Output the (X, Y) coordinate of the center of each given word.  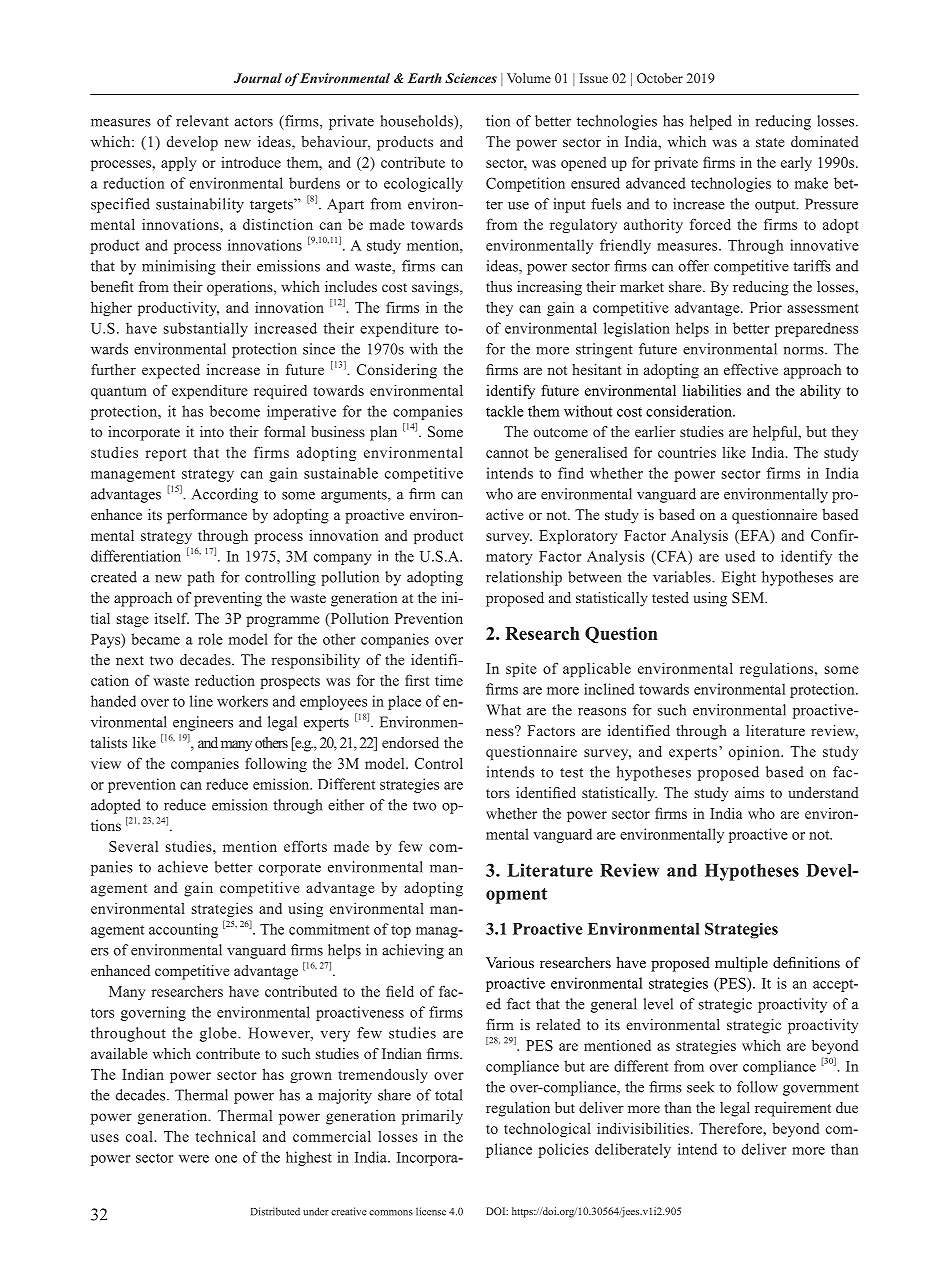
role (210, 639)
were (194, 1159)
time (449, 680)
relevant (202, 121)
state (770, 142)
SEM (749, 597)
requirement (793, 1109)
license (431, 1211)
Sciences (471, 78)
